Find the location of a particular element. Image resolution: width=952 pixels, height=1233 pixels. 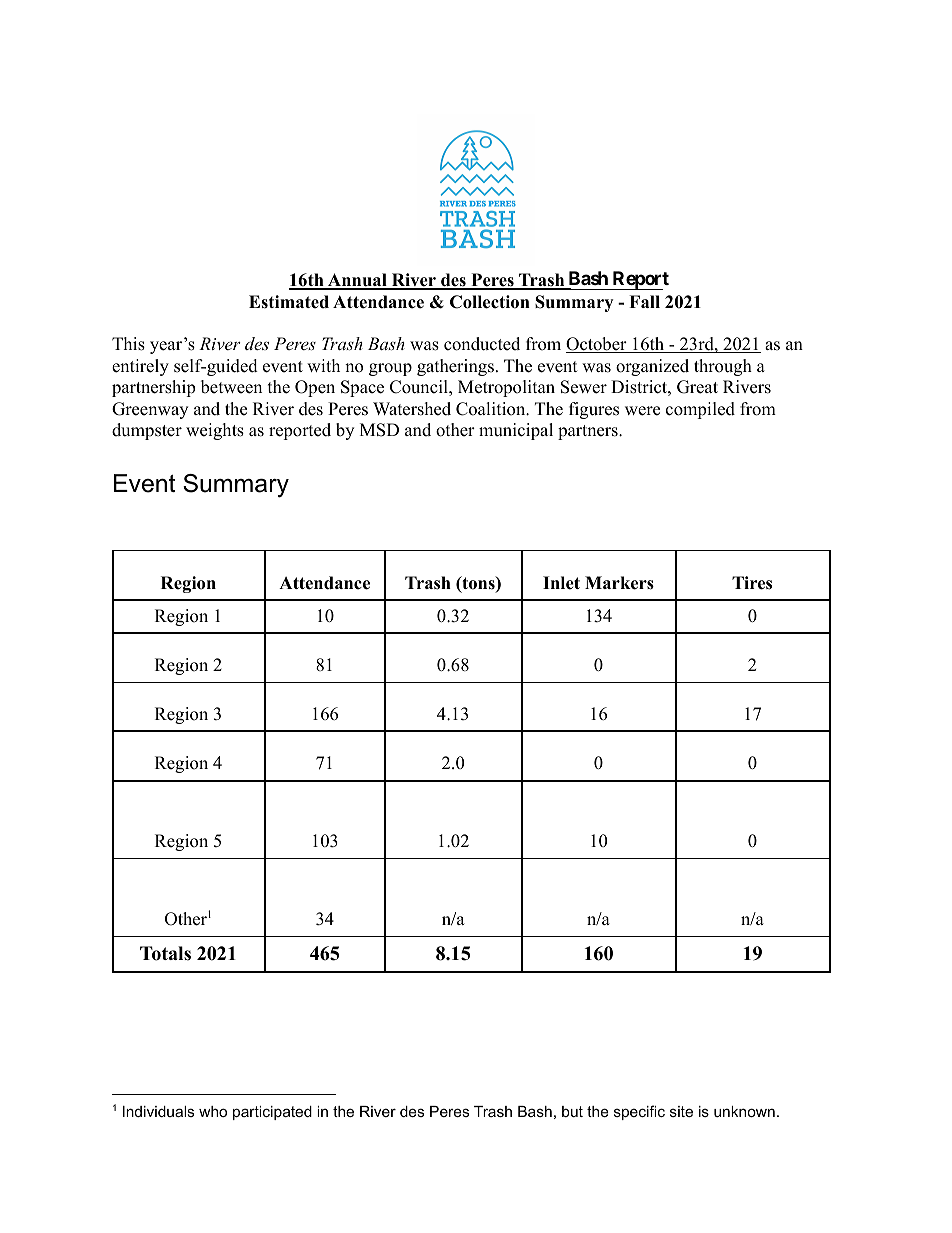

Totals is located at coordinates (165, 953).
